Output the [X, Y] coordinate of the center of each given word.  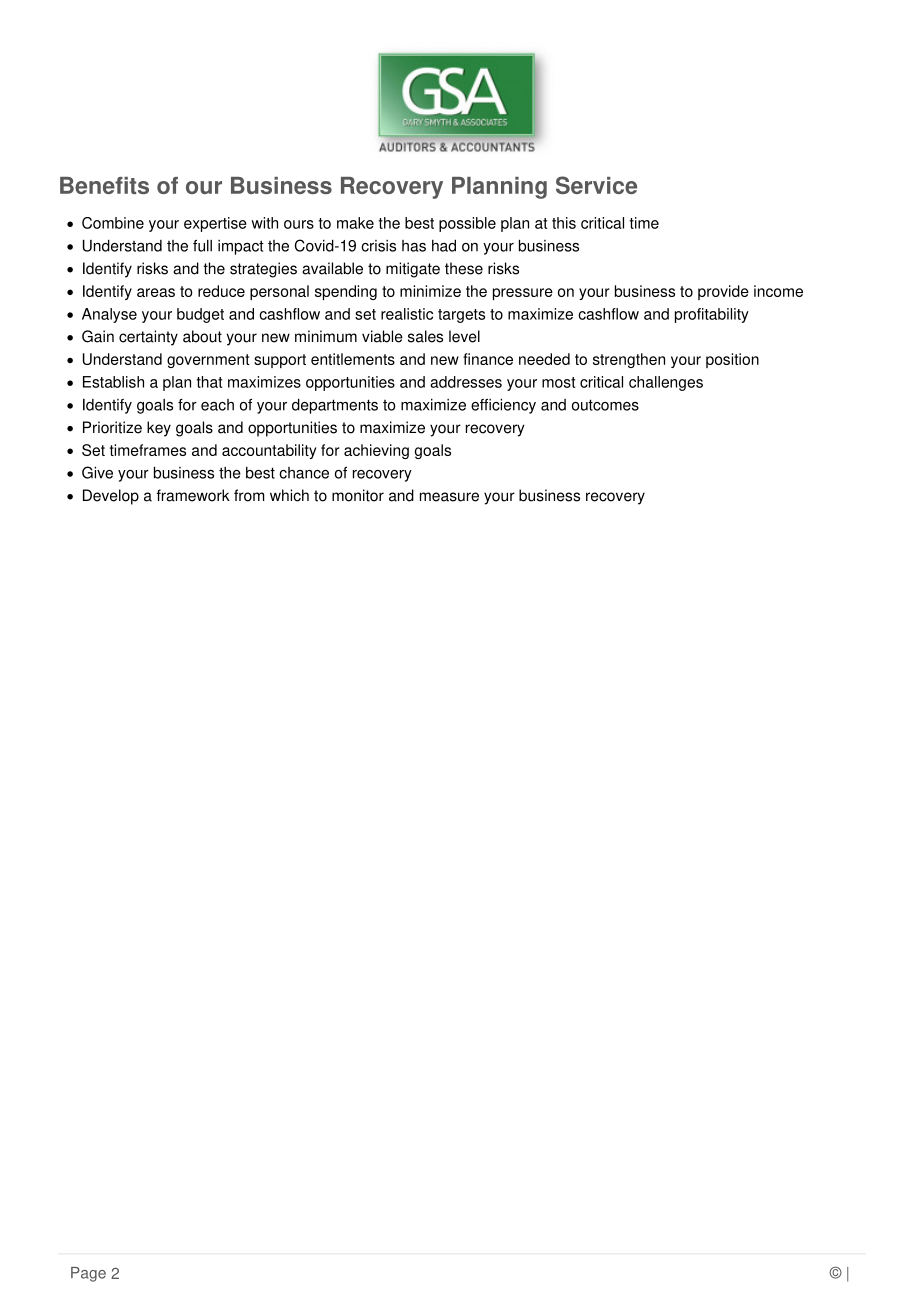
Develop [111, 497]
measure [449, 497]
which [289, 495]
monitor [358, 495]
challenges [666, 383]
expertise [215, 224]
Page [88, 1274]
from [249, 495]
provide [723, 292]
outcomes [605, 405]
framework [193, 495]
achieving [376, 451]
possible [467, 224]
